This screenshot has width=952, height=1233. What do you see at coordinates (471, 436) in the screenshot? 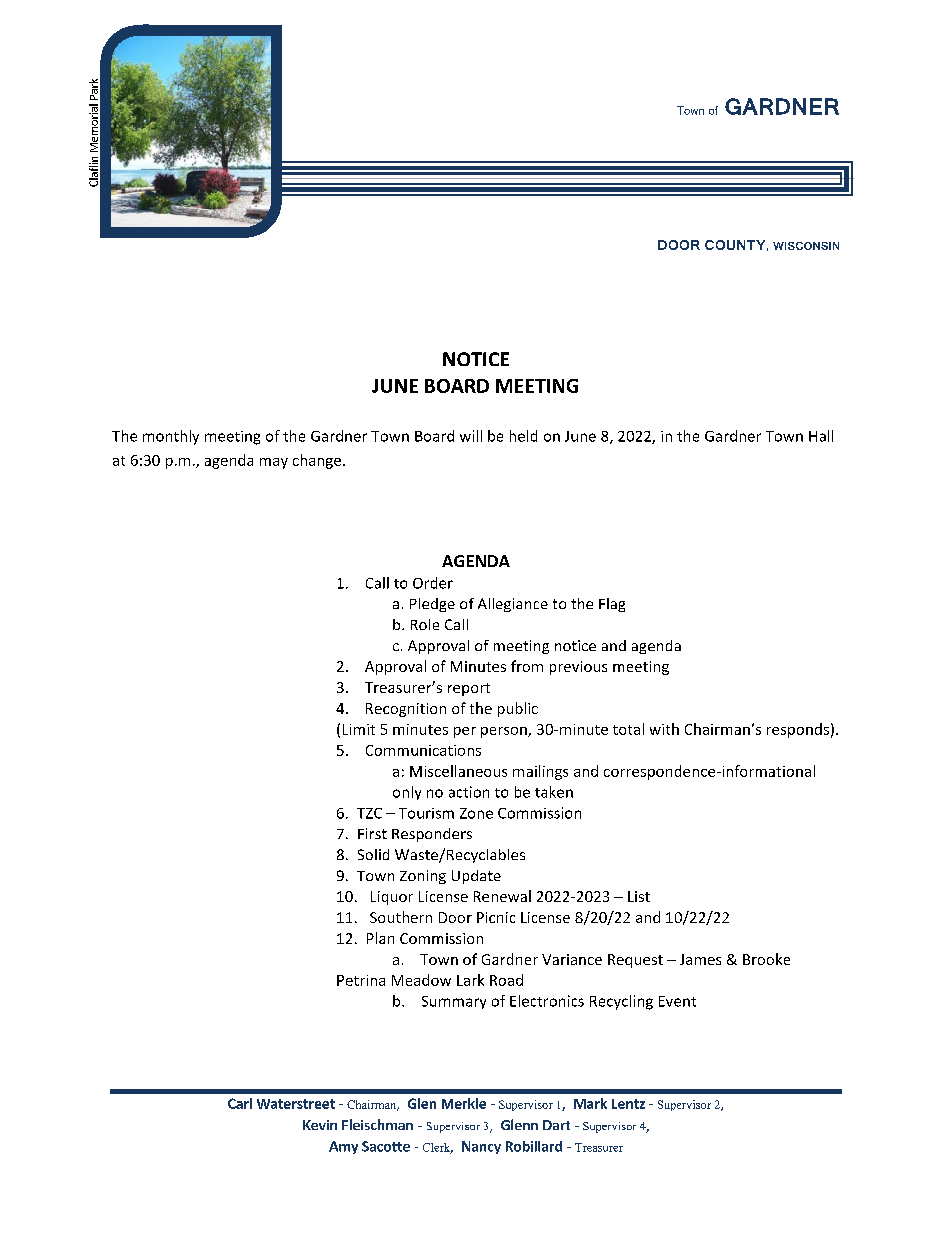
I see `will` at bounding box center [471, 436].
